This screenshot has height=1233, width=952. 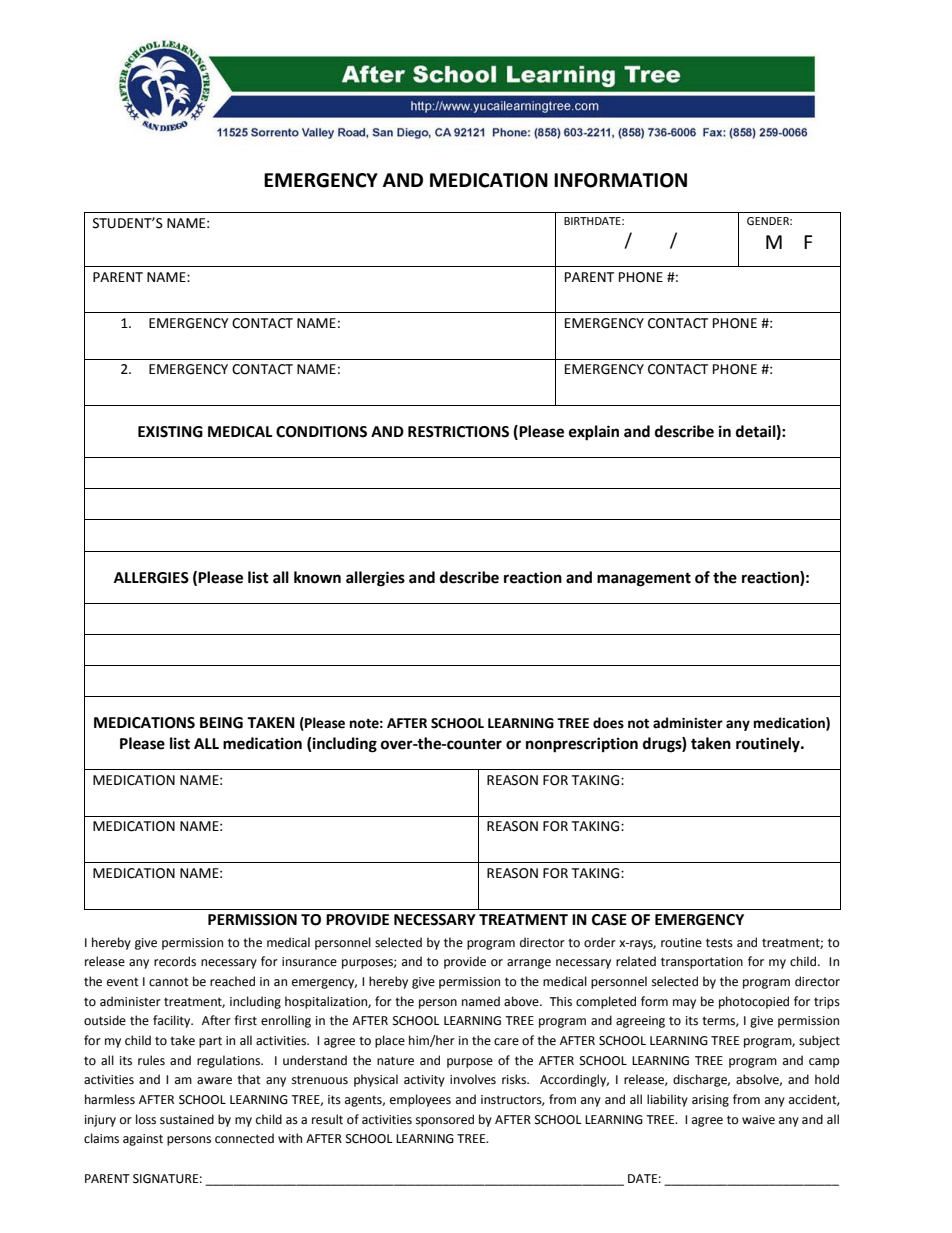 What do you see at coordinates (529, 964) in the screenshot?
I see `arrange` at bounding box center [529, 964].
